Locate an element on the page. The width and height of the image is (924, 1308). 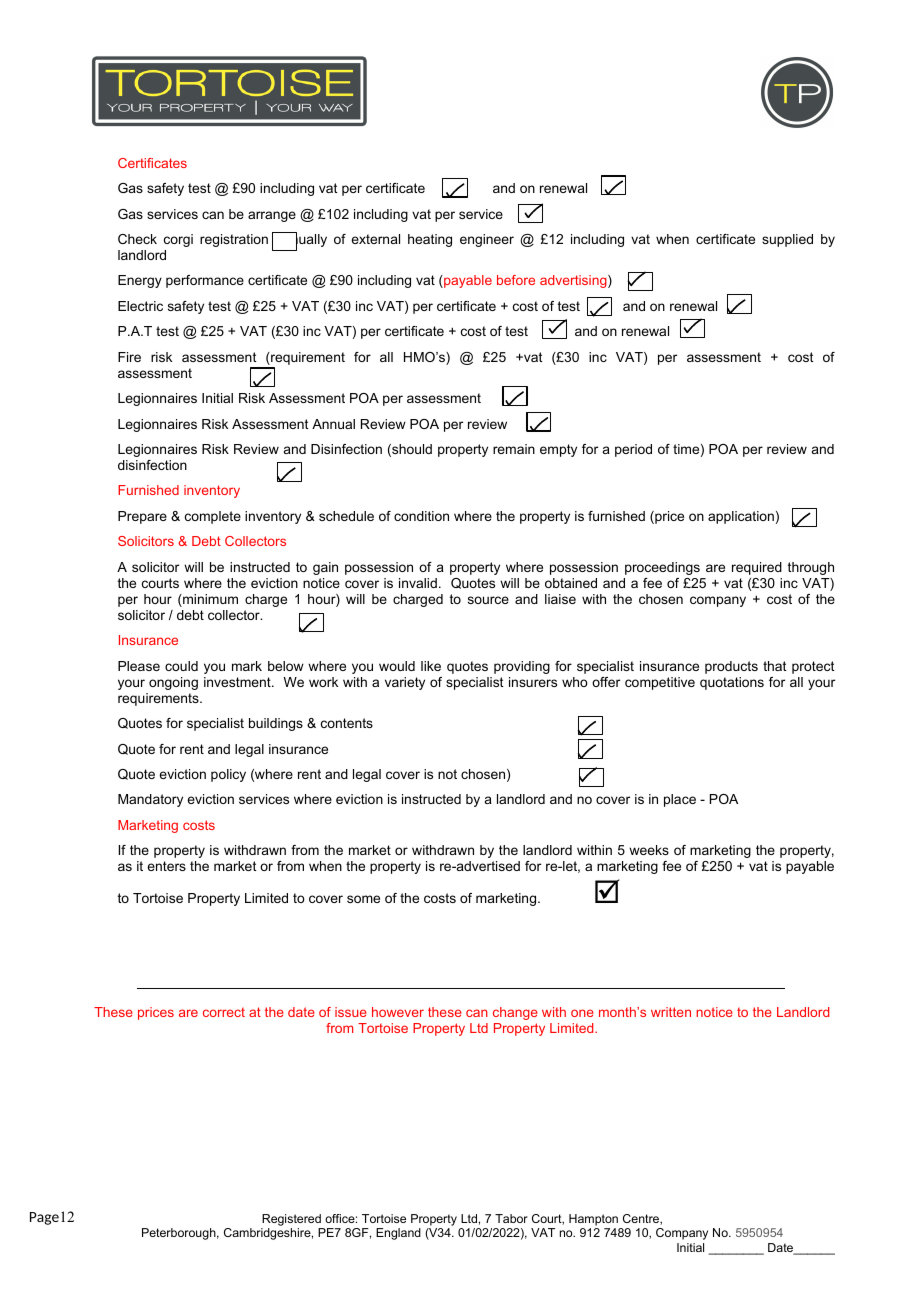
correct is located at coordinates (224, 1012).
